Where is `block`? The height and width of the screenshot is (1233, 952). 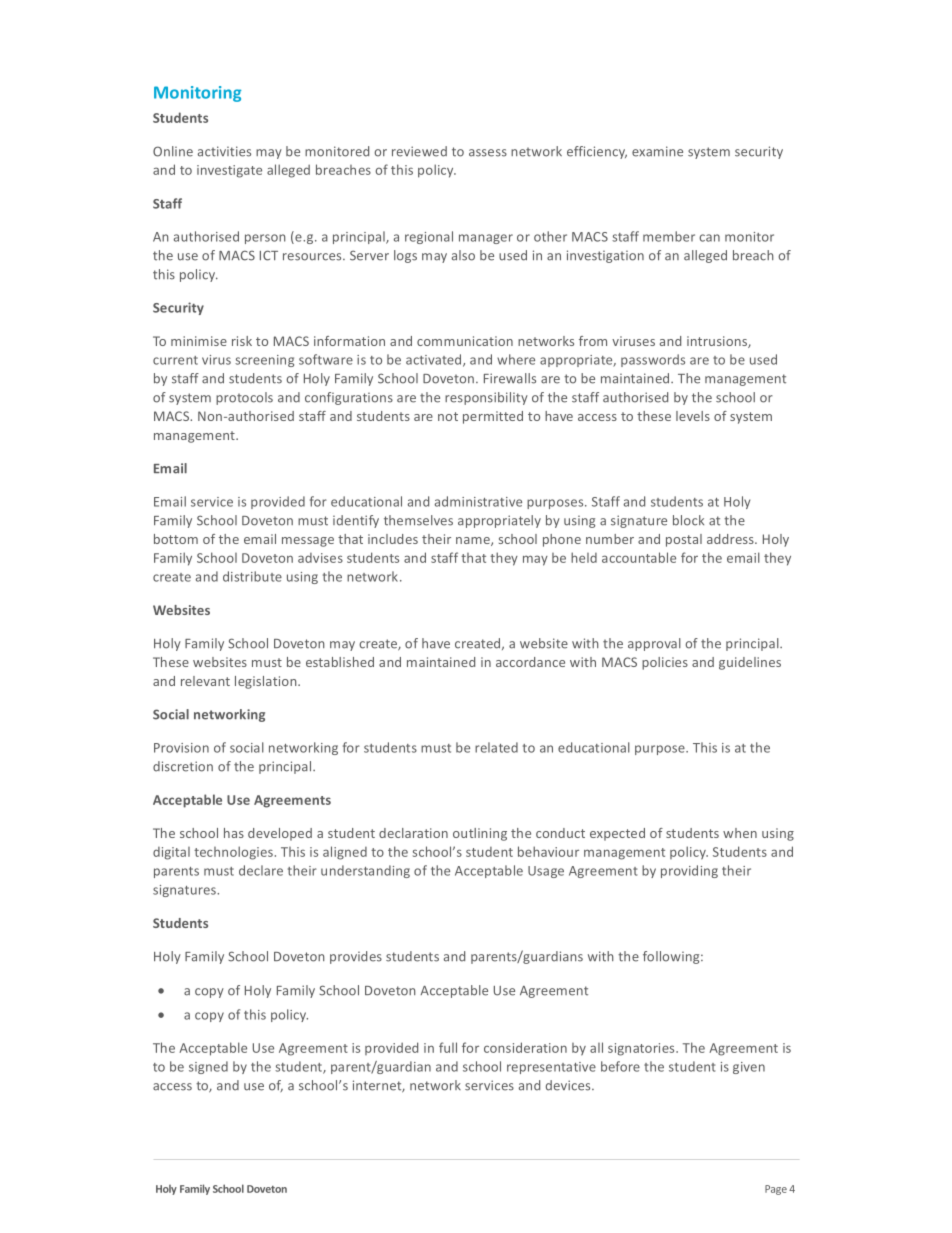
block is located at coordinates (688, 520).
